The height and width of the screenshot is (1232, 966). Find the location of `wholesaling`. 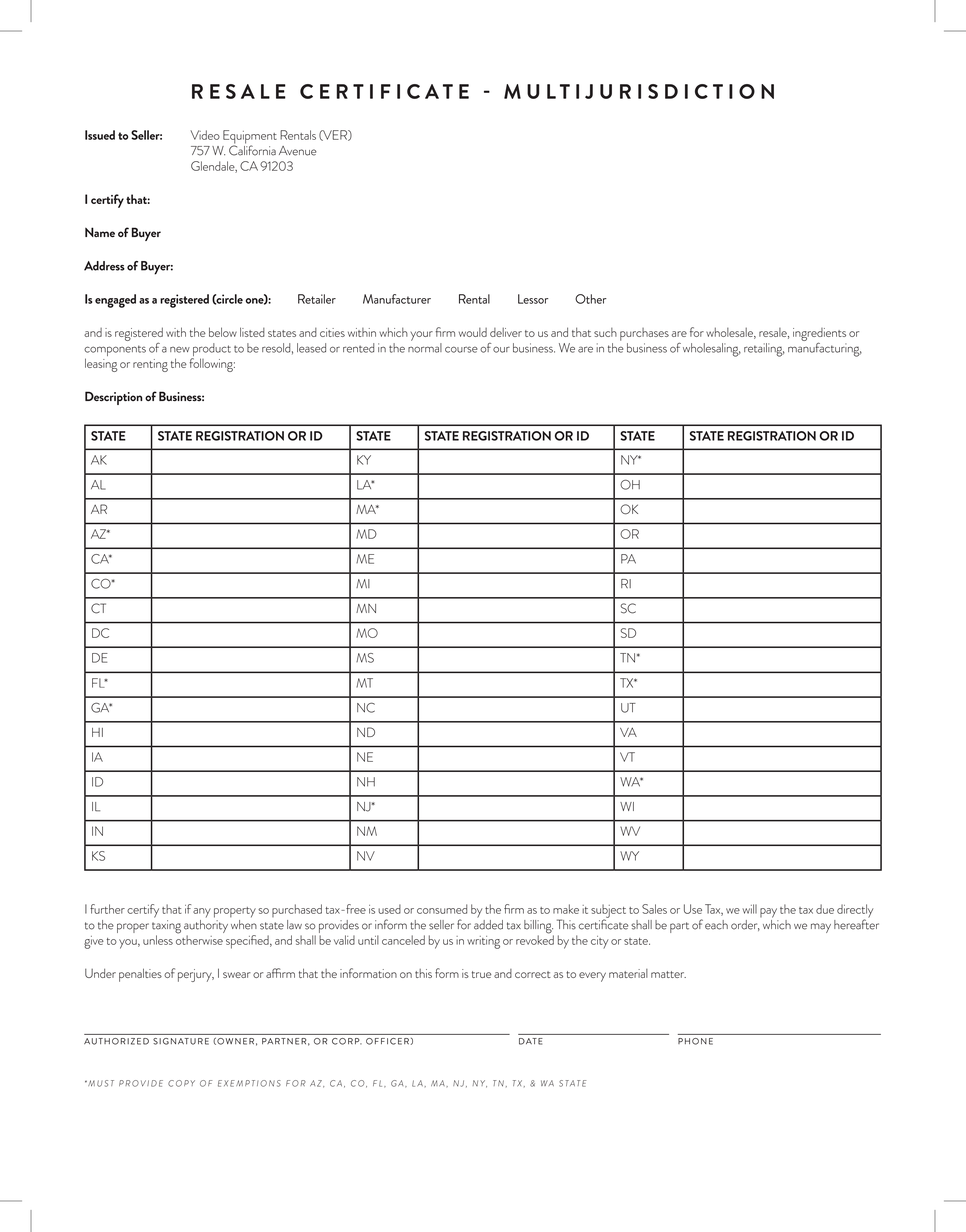

wholesaling is located at coordinates (712, 350).
